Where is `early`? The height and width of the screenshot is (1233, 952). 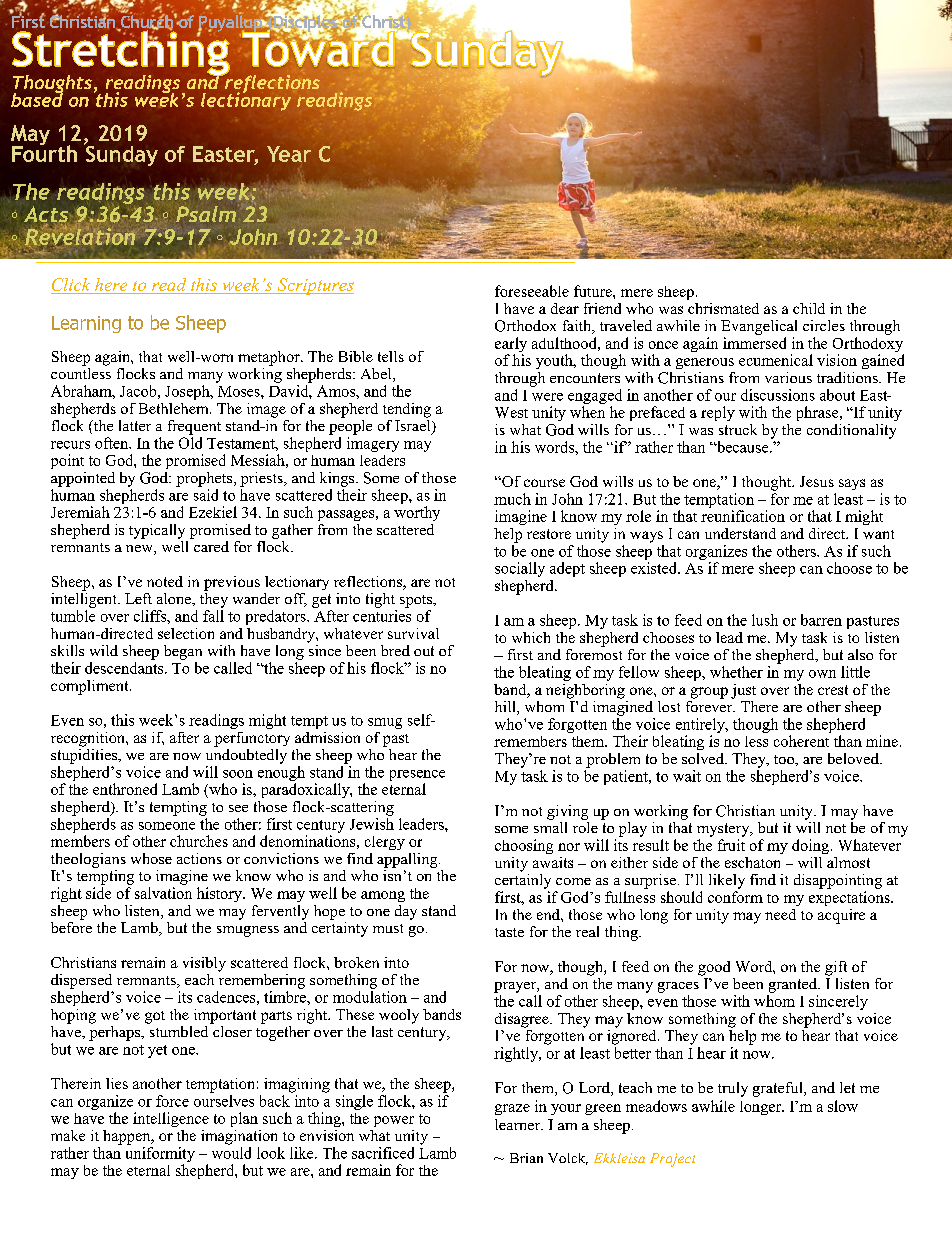 early is located at coordinates (511, 346).
